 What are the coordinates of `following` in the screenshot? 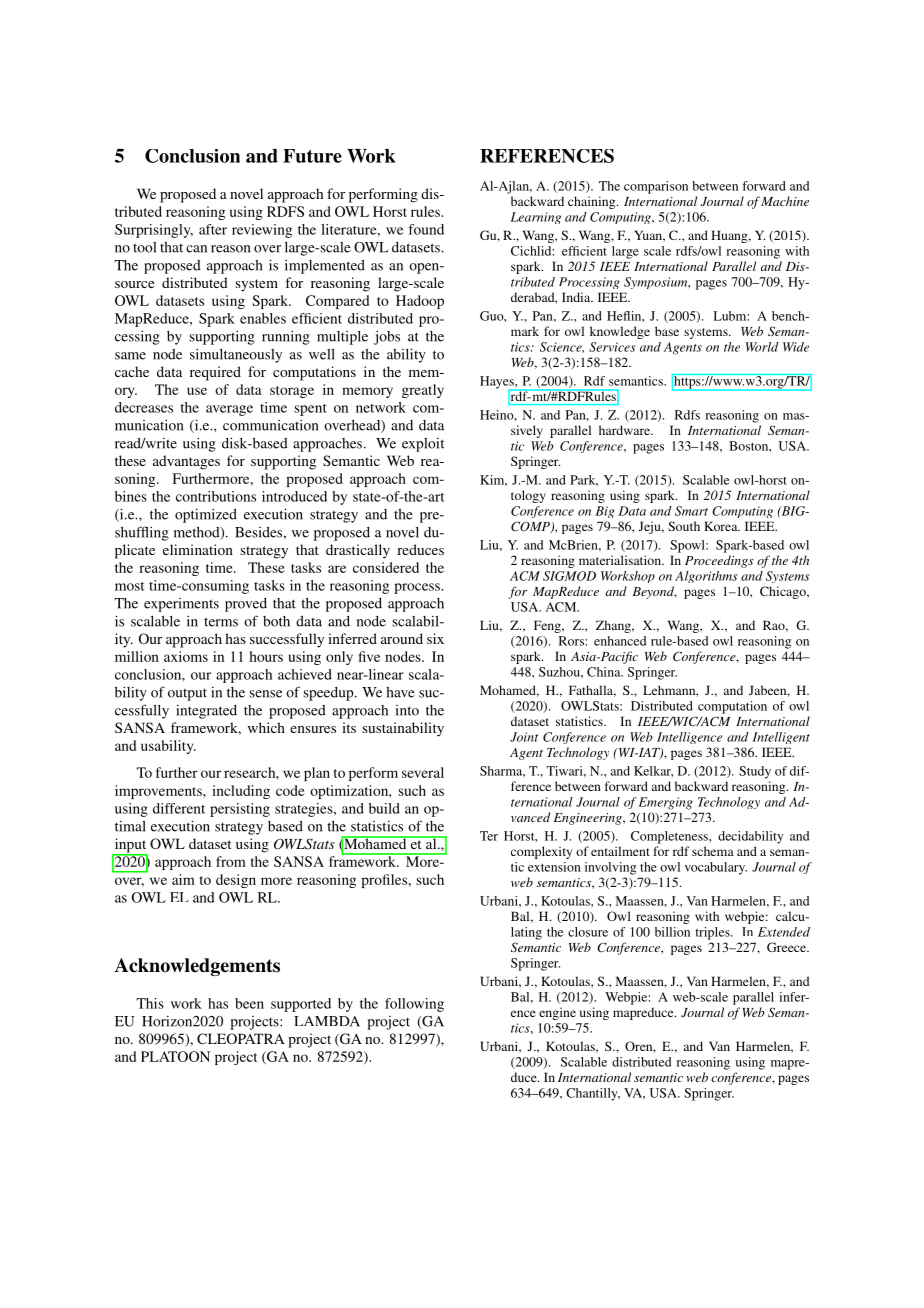 It's located at (414, 1005).
